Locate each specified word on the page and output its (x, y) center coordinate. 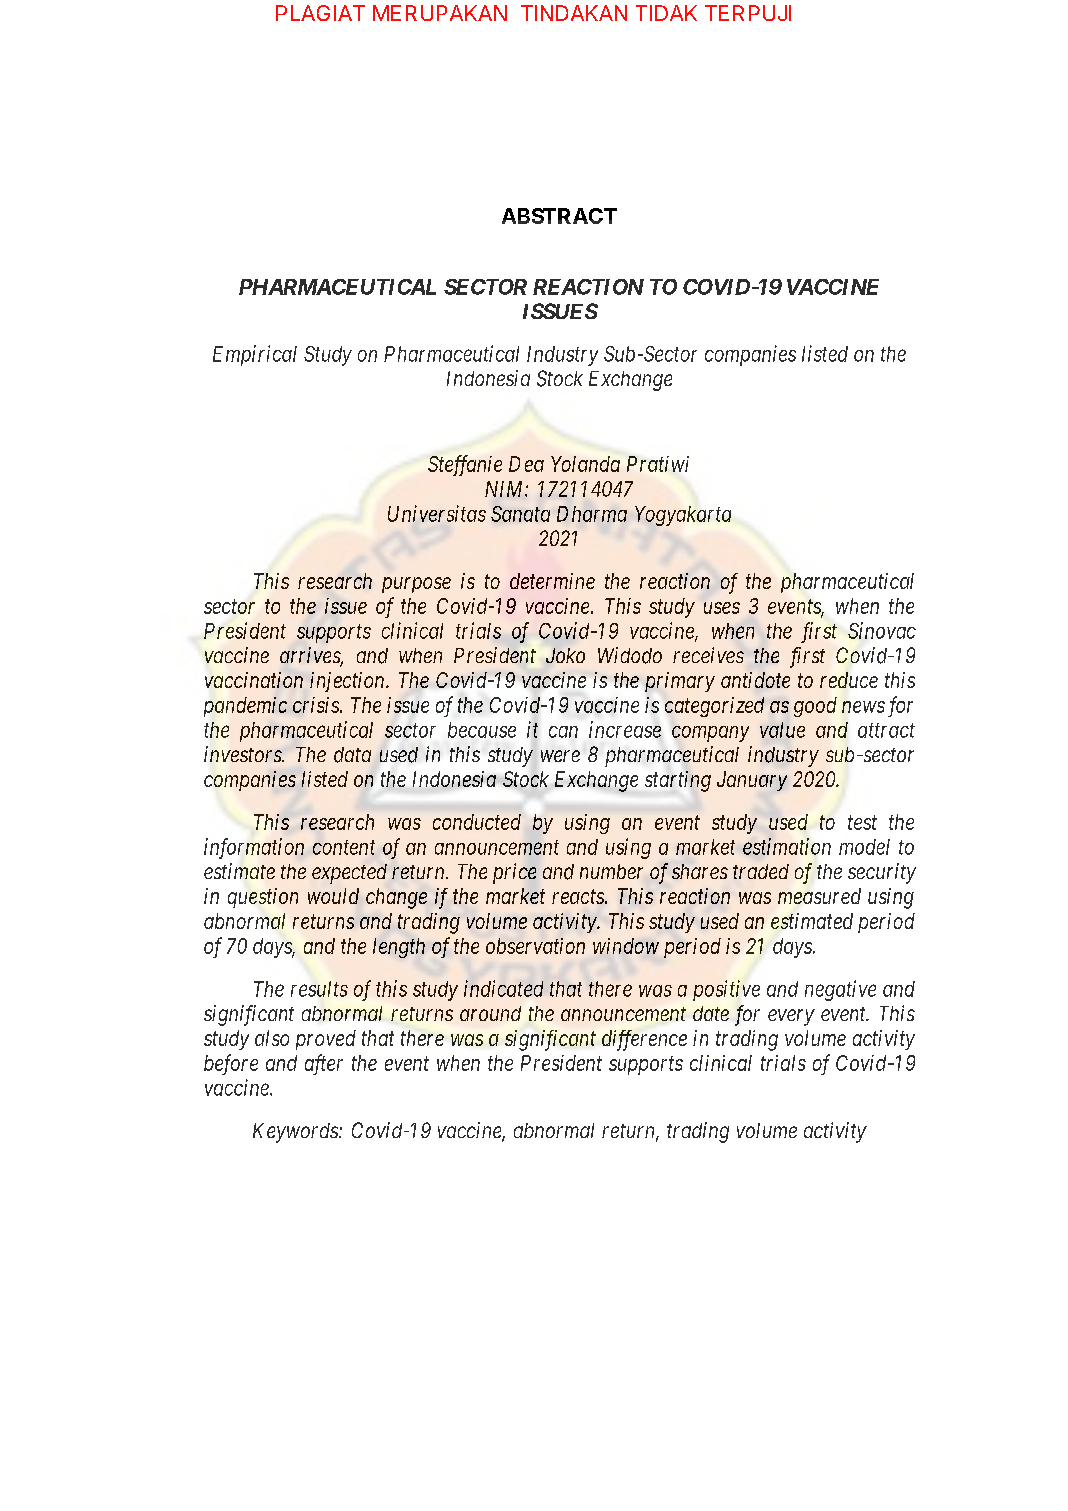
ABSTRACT (559, 216)
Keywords (296, 1133)
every (791, 1017)
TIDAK (666, 13)
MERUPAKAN (440, 13)
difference (644, 1040)
